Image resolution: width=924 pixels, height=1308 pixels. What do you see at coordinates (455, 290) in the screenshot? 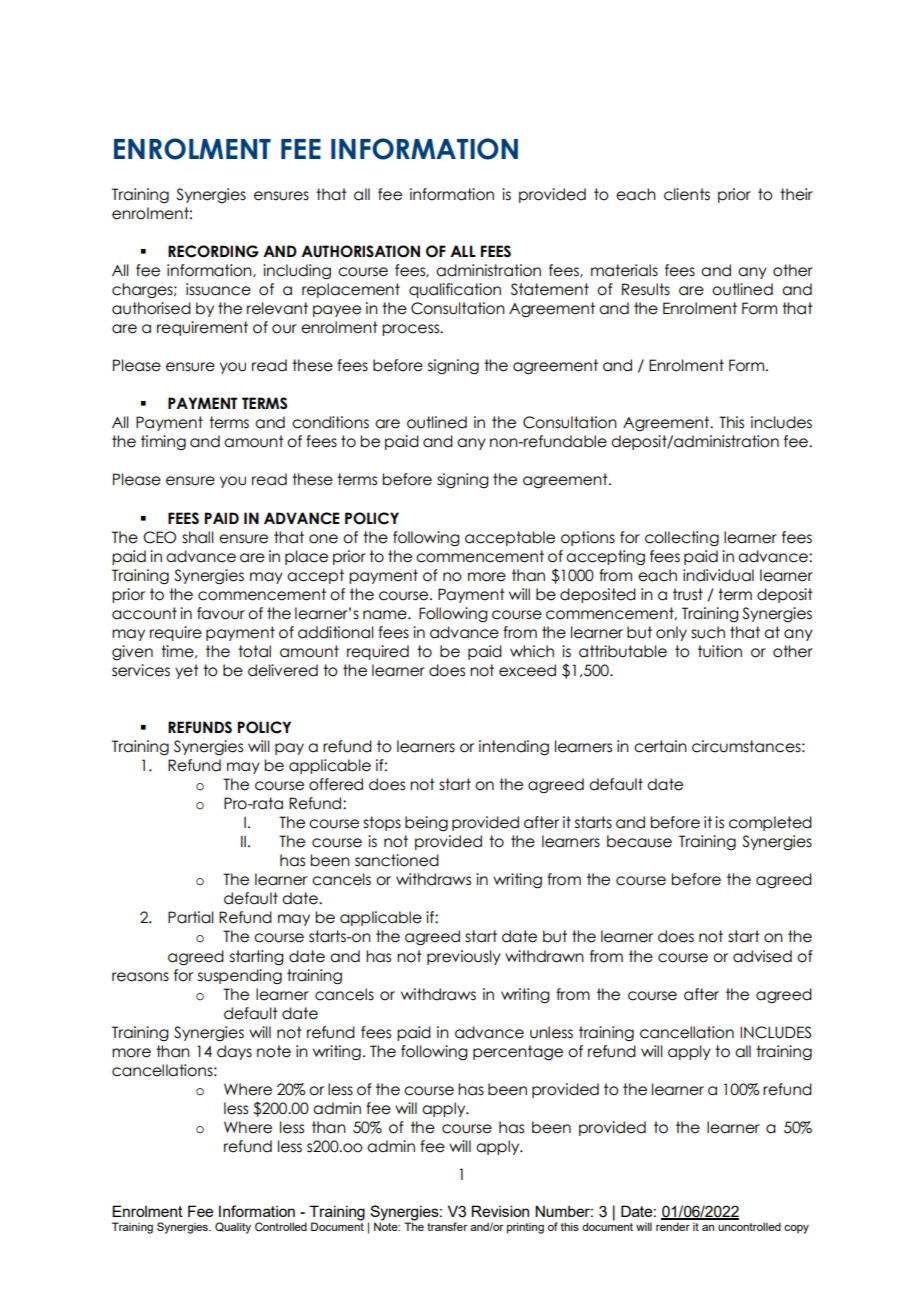
I see `qualification` at bounding box center [455, 290].
